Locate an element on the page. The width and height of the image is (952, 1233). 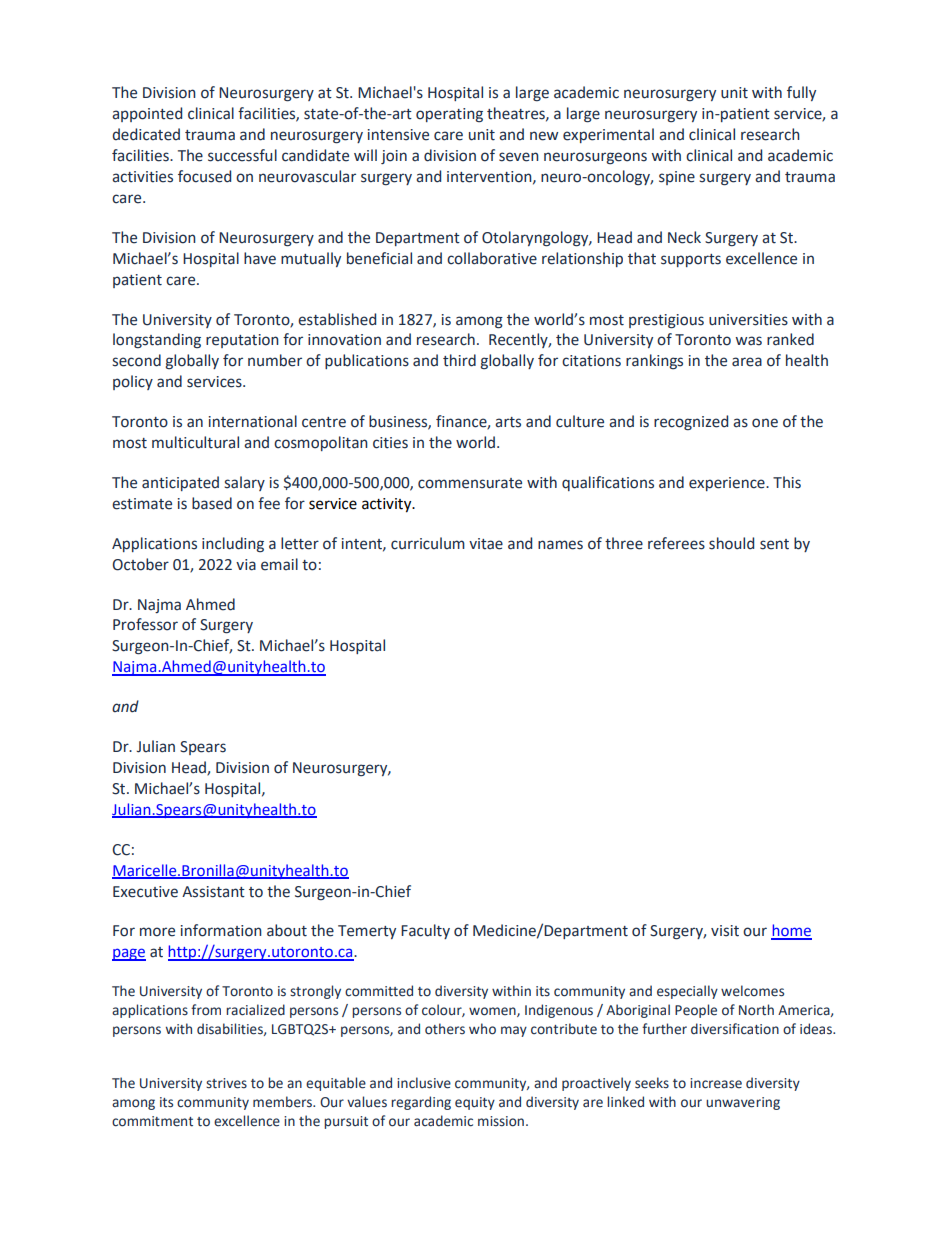
Assistant is located at coordinates (213, 892).
